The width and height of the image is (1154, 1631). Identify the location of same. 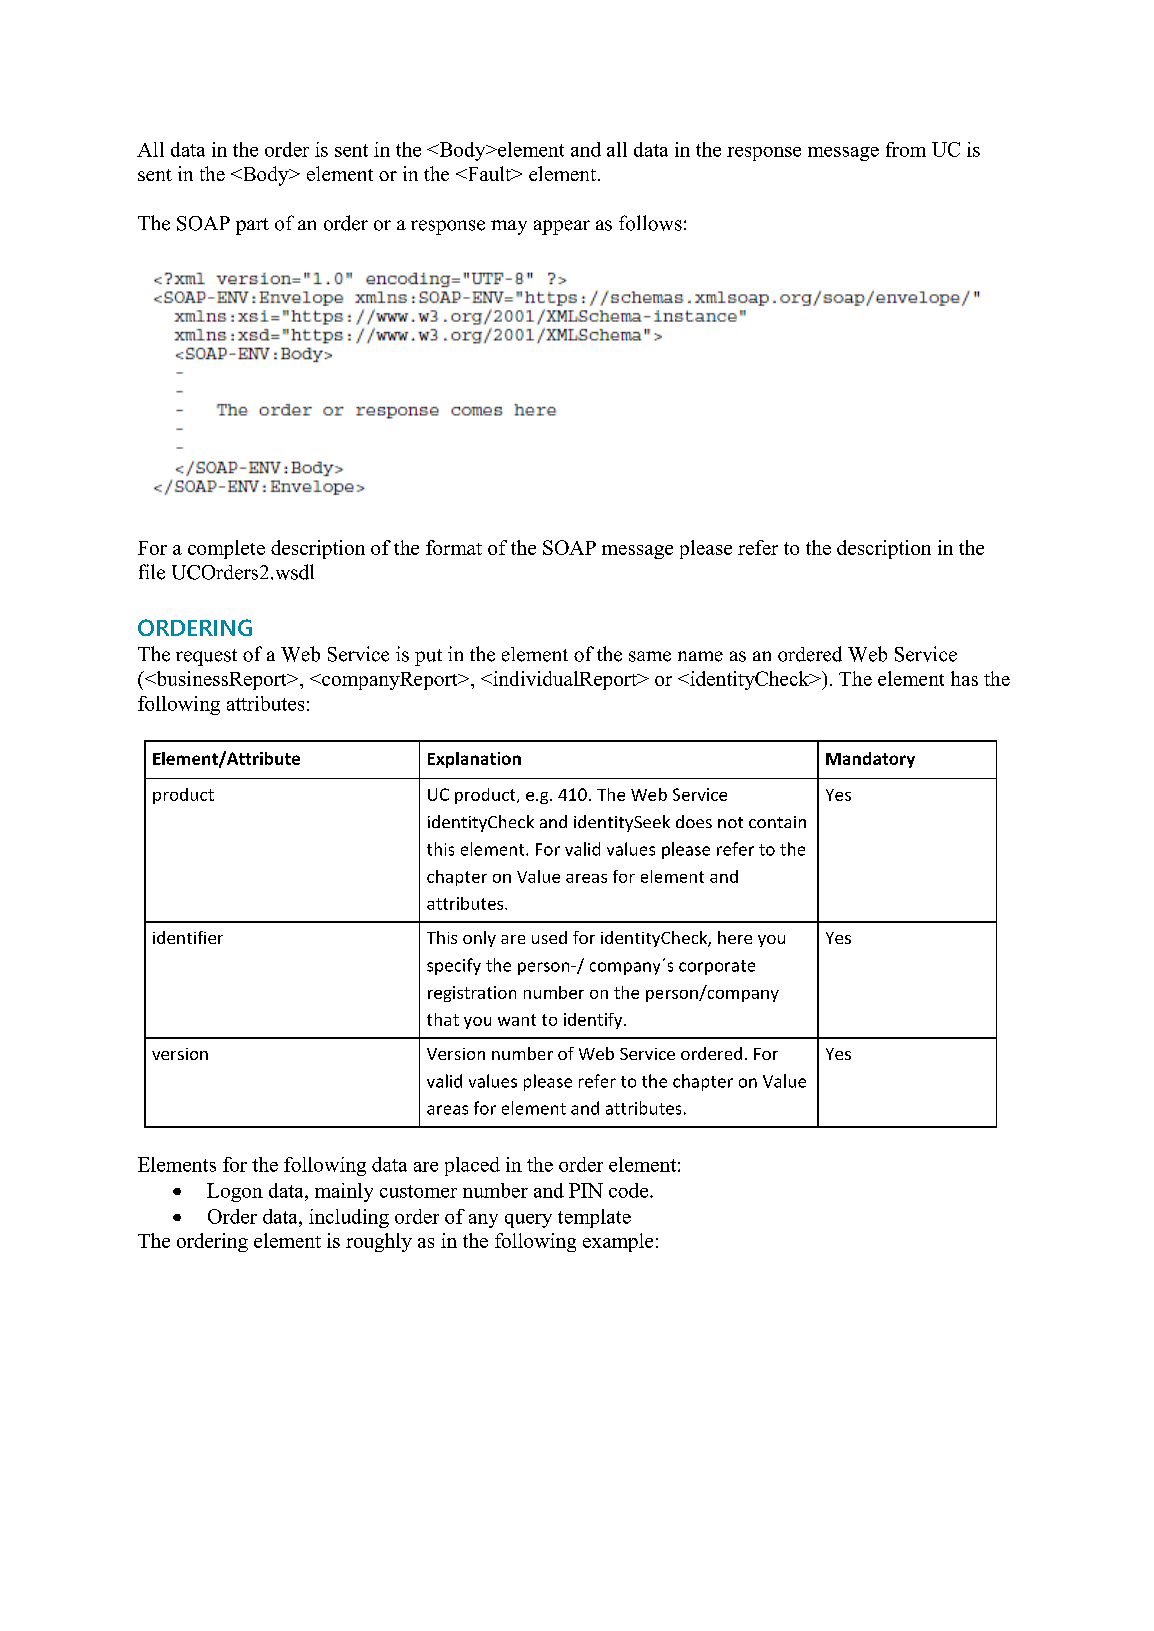
(650, 656).
